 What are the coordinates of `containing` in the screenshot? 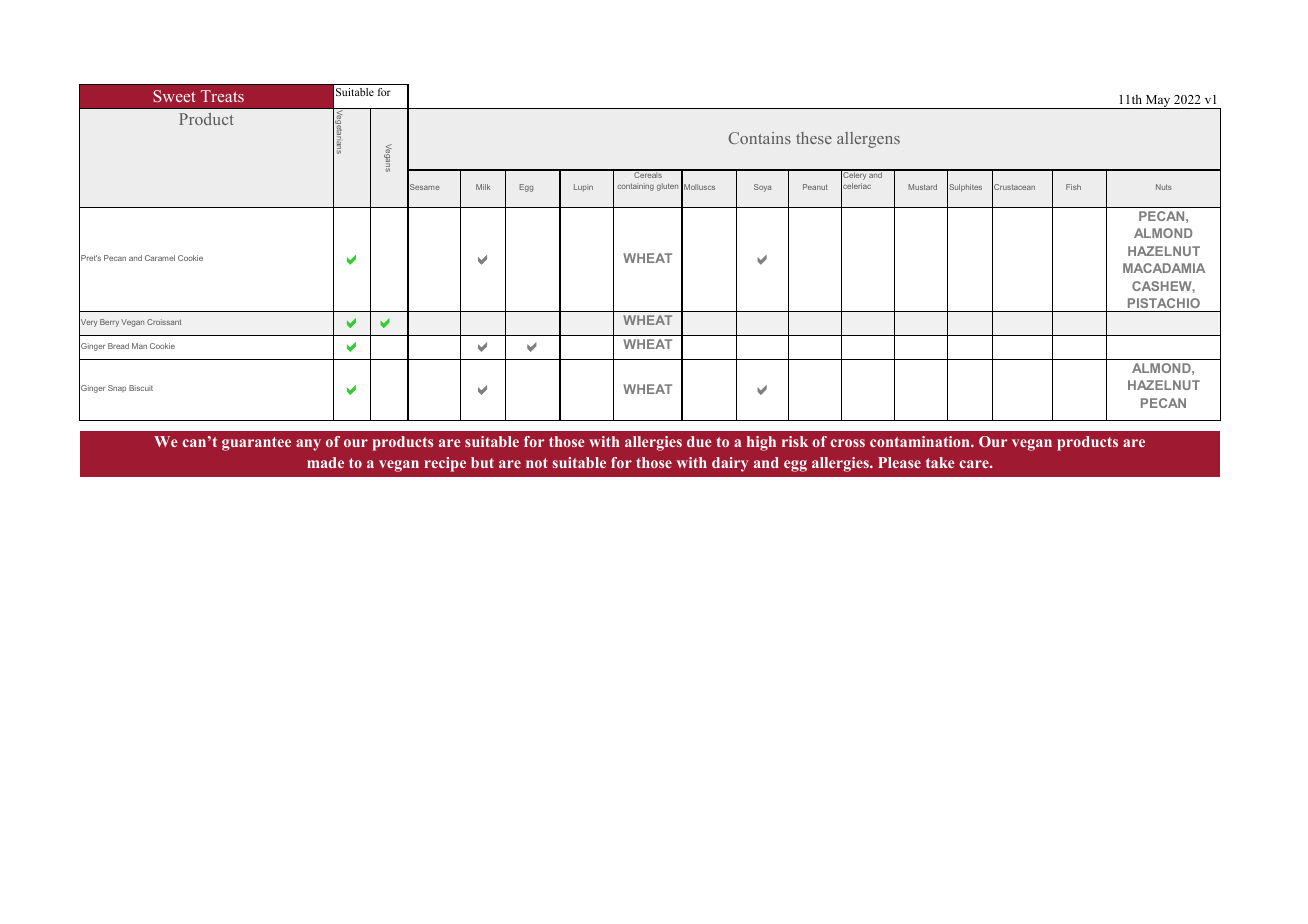 It's located at (635, 187).
